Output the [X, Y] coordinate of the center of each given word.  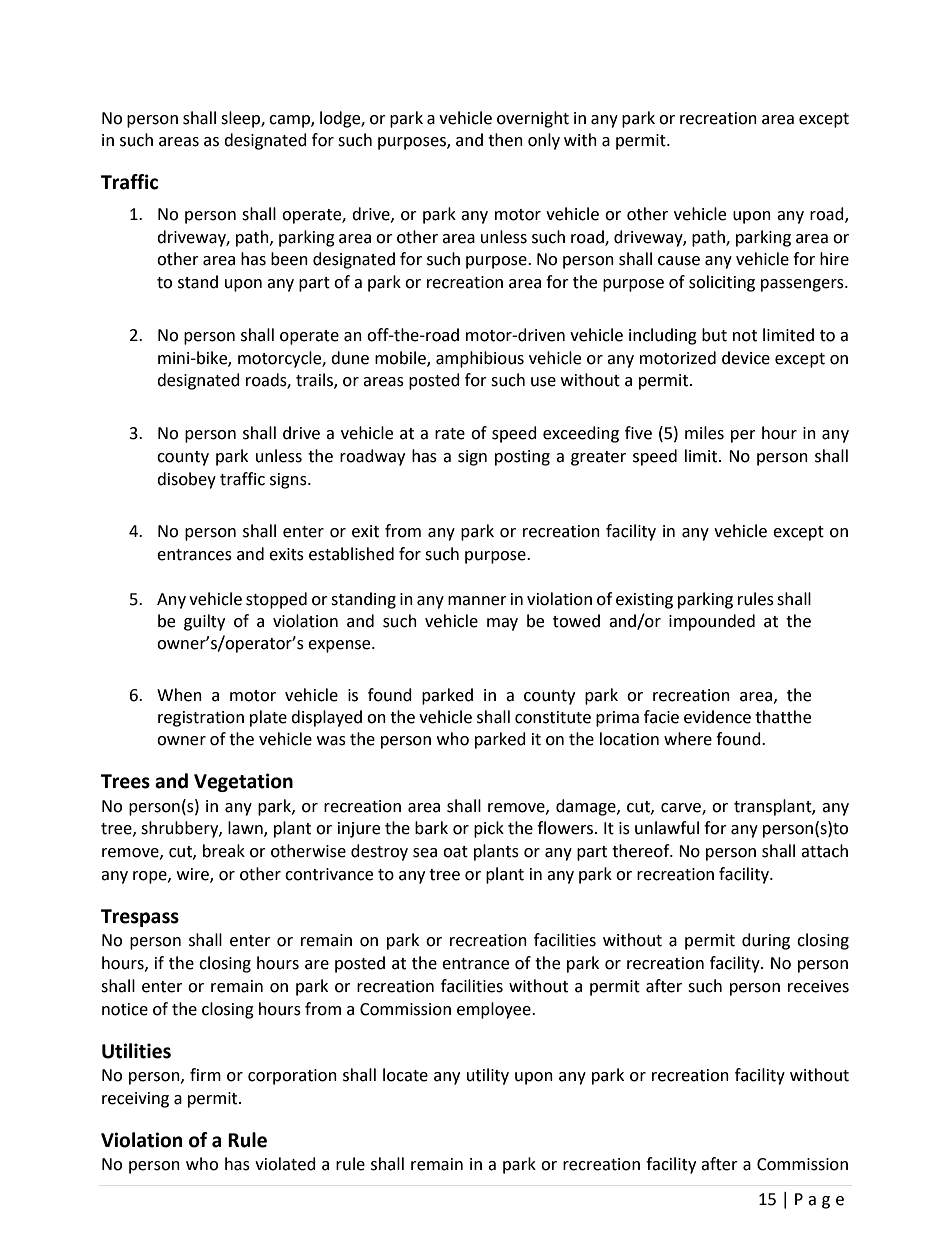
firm [205, 1074]
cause [679, 261]
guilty [204, 622]
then [505, 140]
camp [290, 121]
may [502, 624]
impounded [712, 622]
